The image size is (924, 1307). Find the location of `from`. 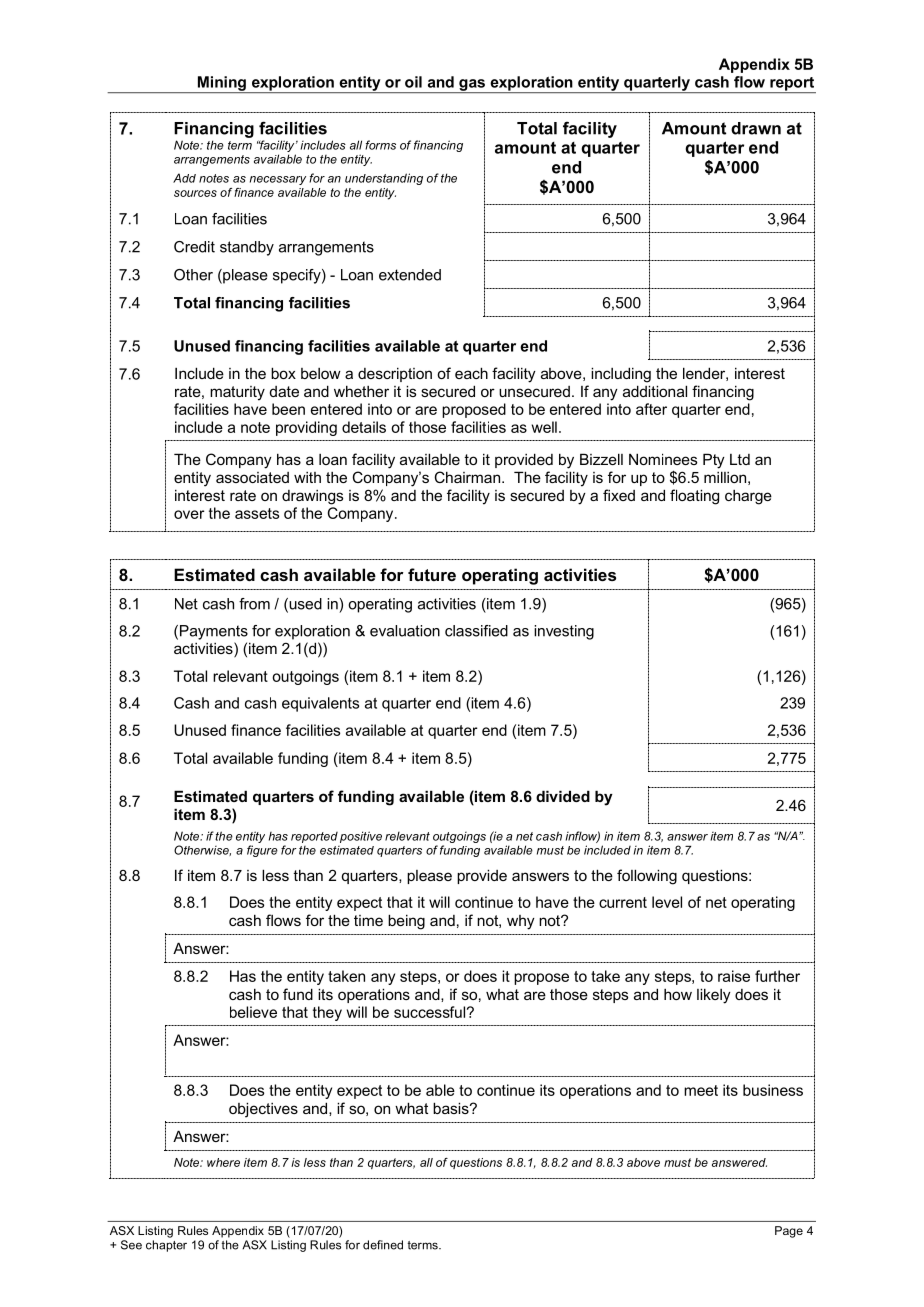

from is located at coordinates (254, 604).
